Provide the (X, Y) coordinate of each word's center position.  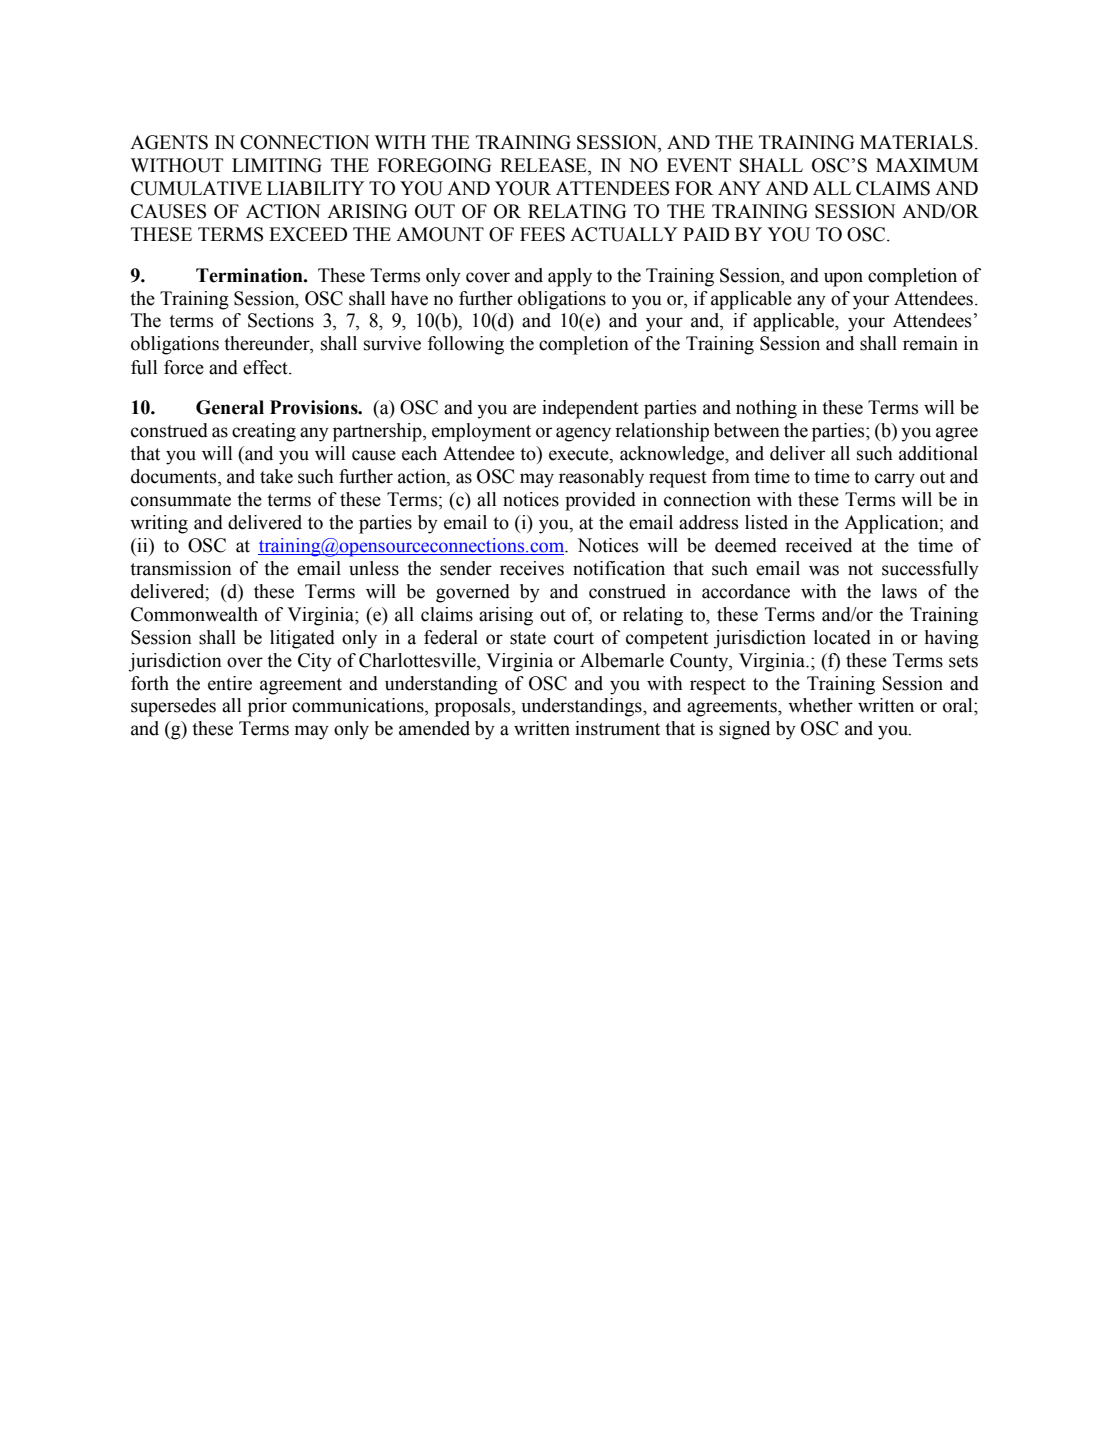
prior (267, 707)
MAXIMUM (927, 165)
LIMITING (276, 165)
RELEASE (544, 166)
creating (264, 432)
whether (820, 705)
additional (938, 453)
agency (583, 434)
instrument (617, 728)
